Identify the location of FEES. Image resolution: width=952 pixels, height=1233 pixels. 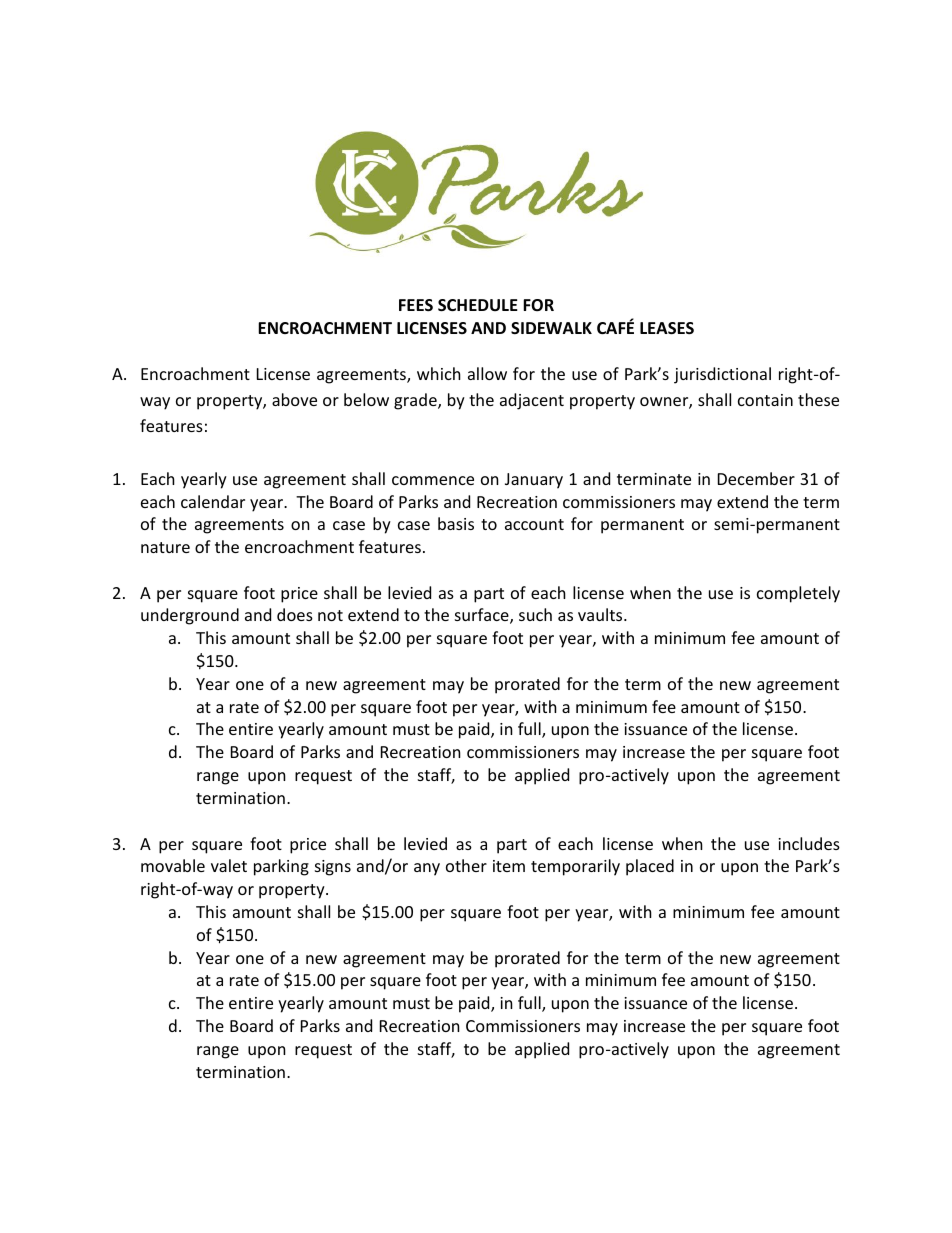
(416, 305).
